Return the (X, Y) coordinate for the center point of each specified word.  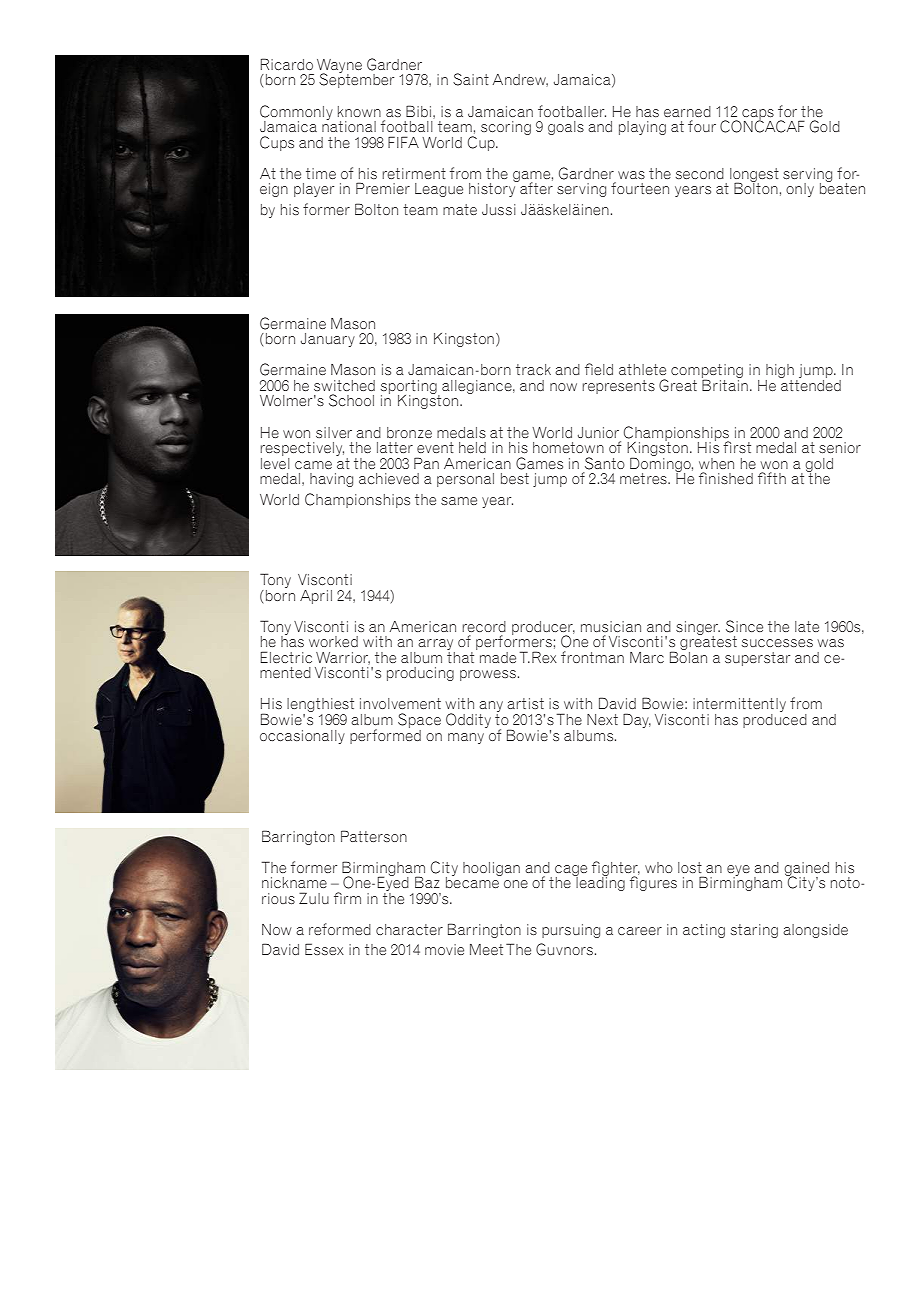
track (533, 369)
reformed (340, 929)
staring (754, 931)
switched (344, 385)
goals (566, 128)
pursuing (571, 931)
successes (777, 643)
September (356, 80)
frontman (592, 657)
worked (333, 641)
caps (758, 115)
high (779, 372)
